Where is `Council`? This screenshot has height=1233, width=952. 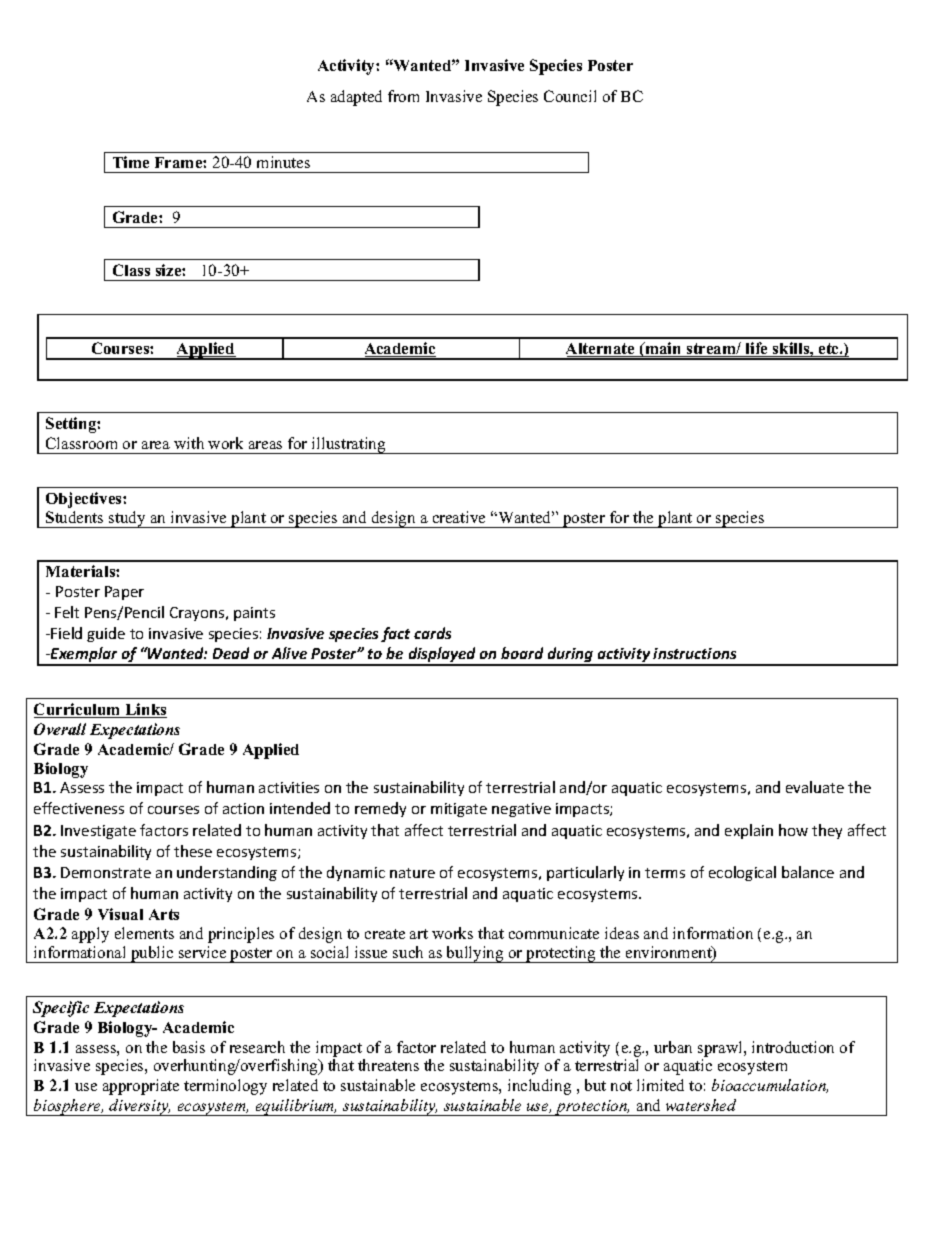
Council is located at coordinates (570, 96).
